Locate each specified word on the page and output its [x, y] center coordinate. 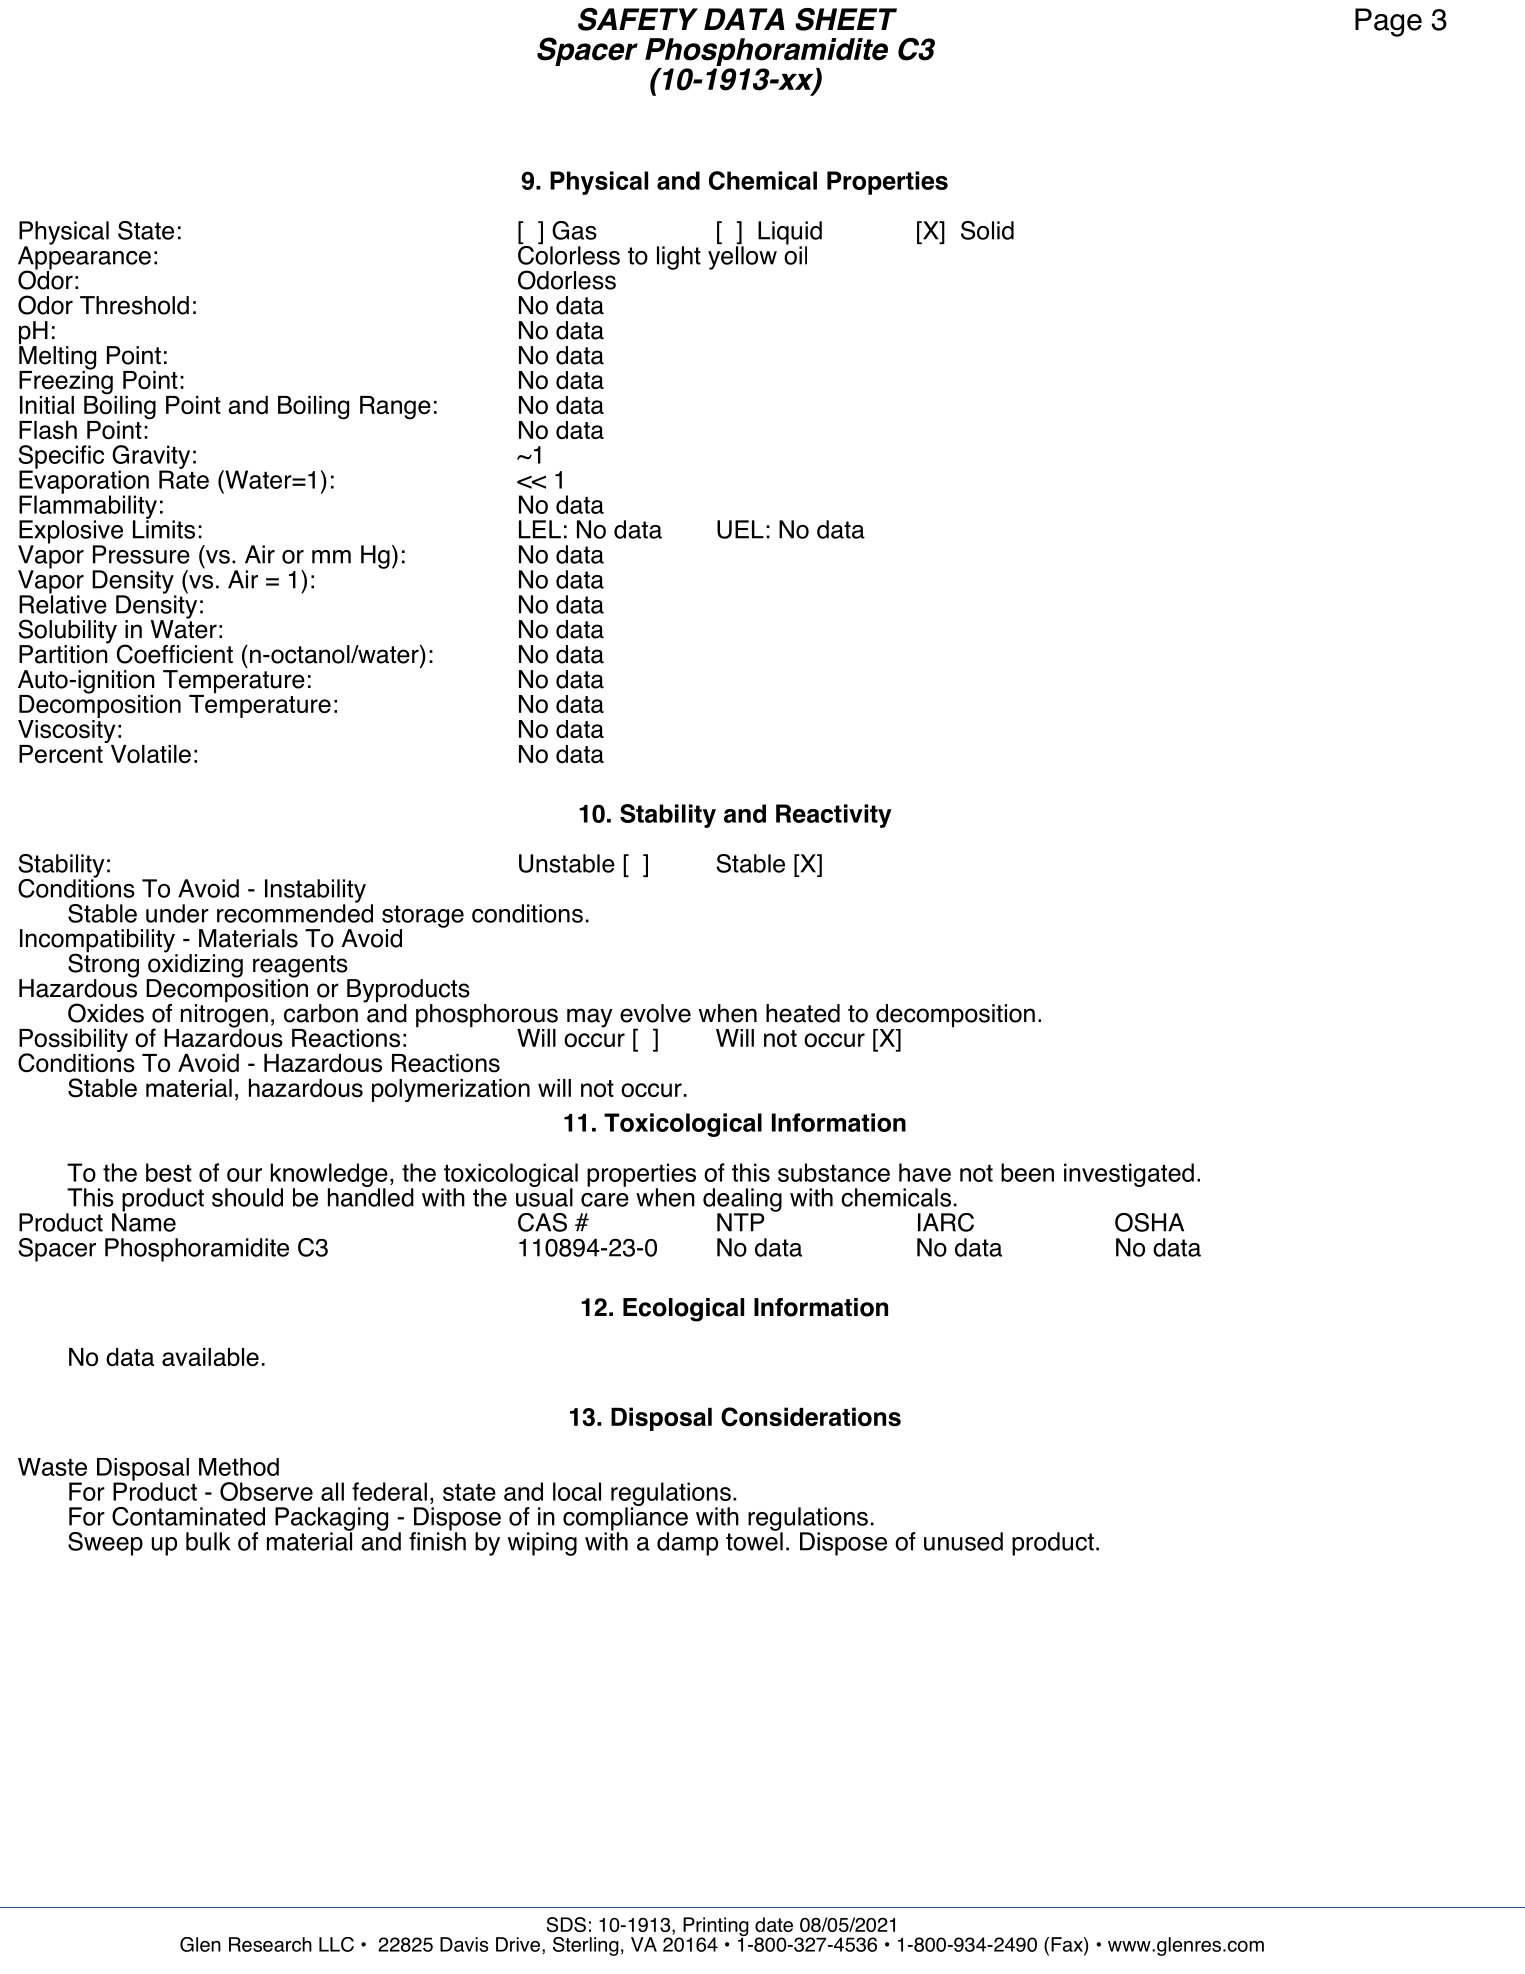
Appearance [84, 258]
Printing [716, 1927]
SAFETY [638, 19]
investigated [1129, 1175]
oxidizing [194, 965]
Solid [987, 230]
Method [239, 1467]
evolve [655, 1013]
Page [1388, 22]
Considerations [811, 1417]
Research [270, 1944]
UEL [740, 529]
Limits [164, 528]
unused [963, 1541]
